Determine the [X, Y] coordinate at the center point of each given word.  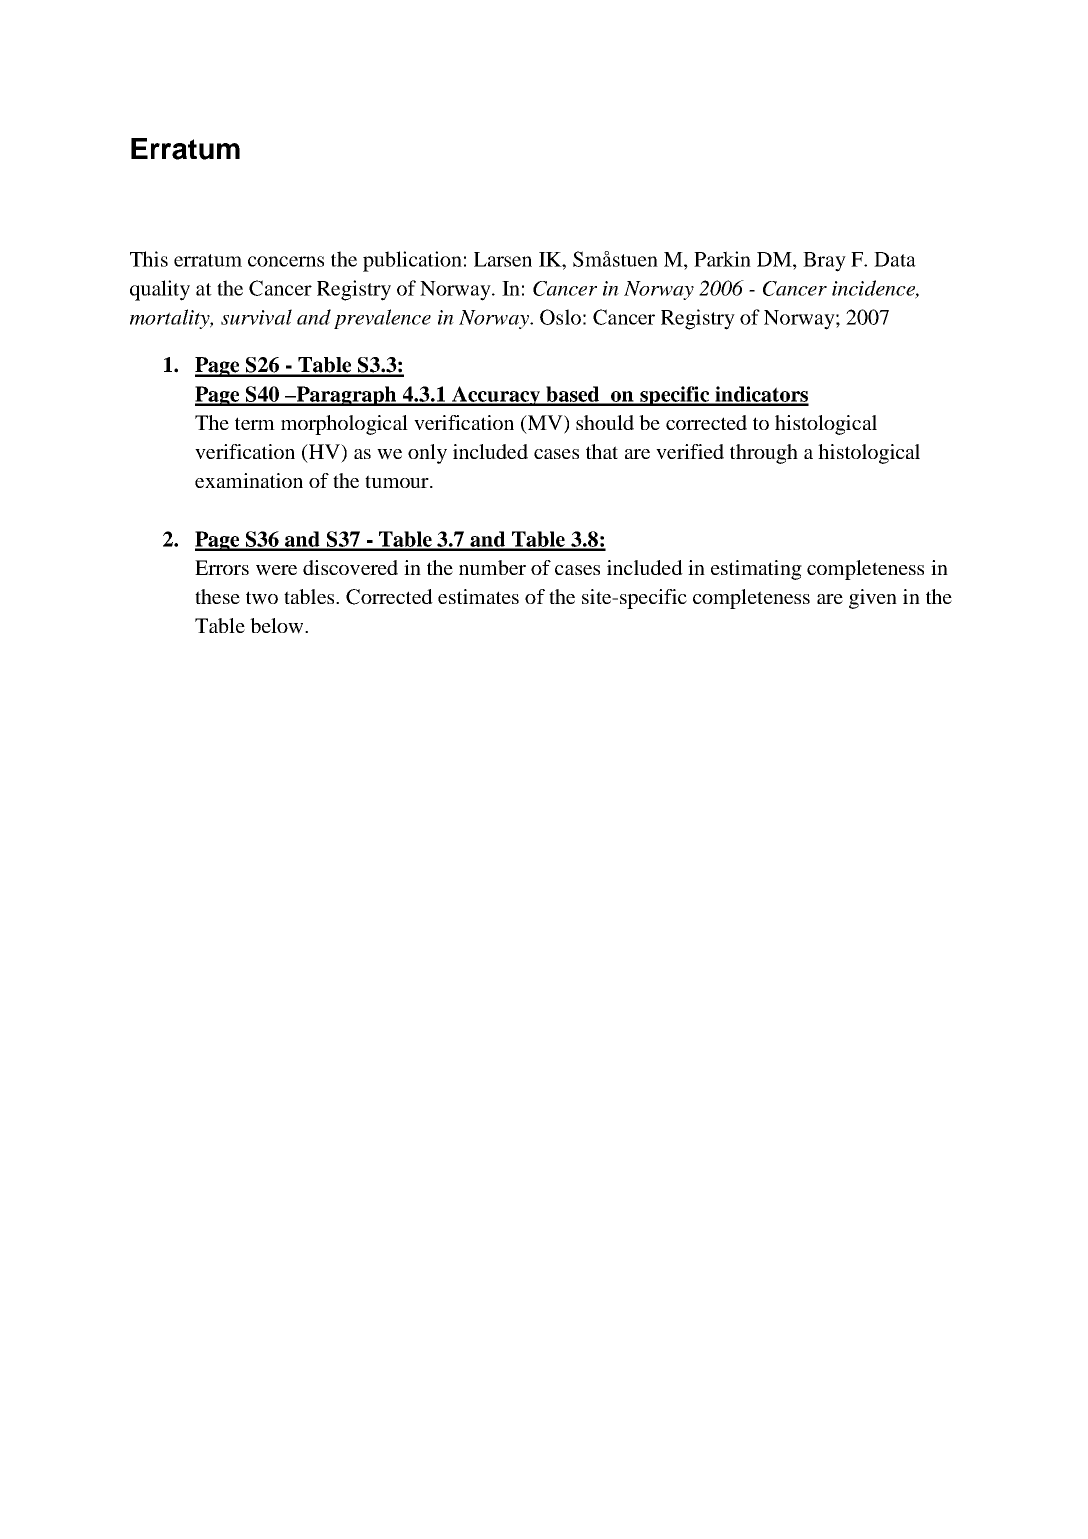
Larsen [503, 259]
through [764, 454]
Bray [824, 262]
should [605, 422]
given [873, 599]
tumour [398, 481]
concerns [286, 261]
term [255, 423]
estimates [478, 596]
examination [249, 480]
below [278, 626]
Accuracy [496, 396]
